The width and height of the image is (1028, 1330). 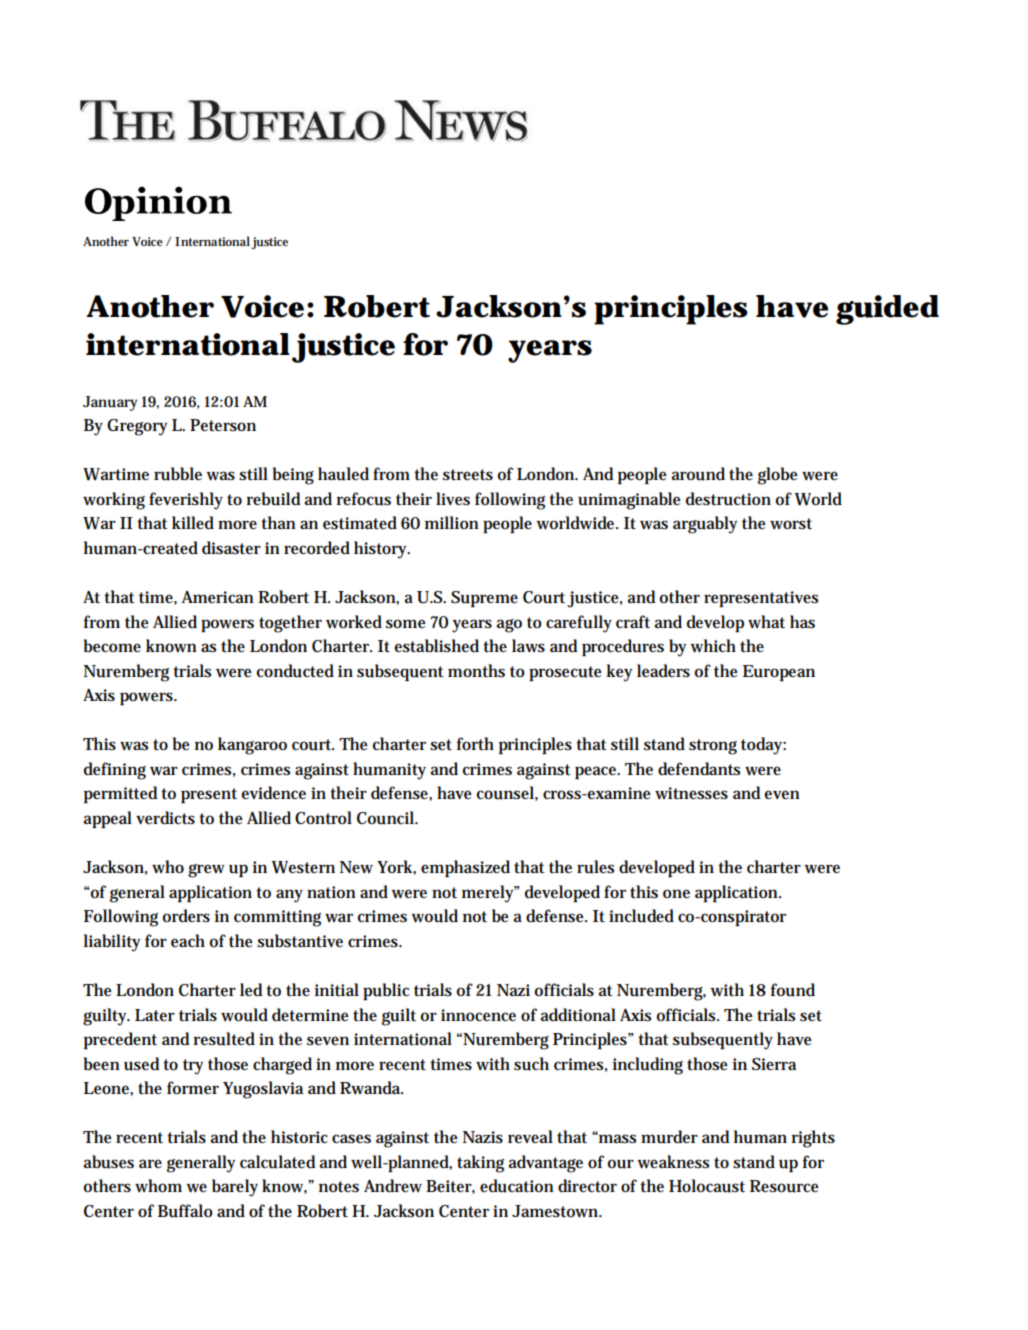 I want to click on each, so click(x=188, y=940).
